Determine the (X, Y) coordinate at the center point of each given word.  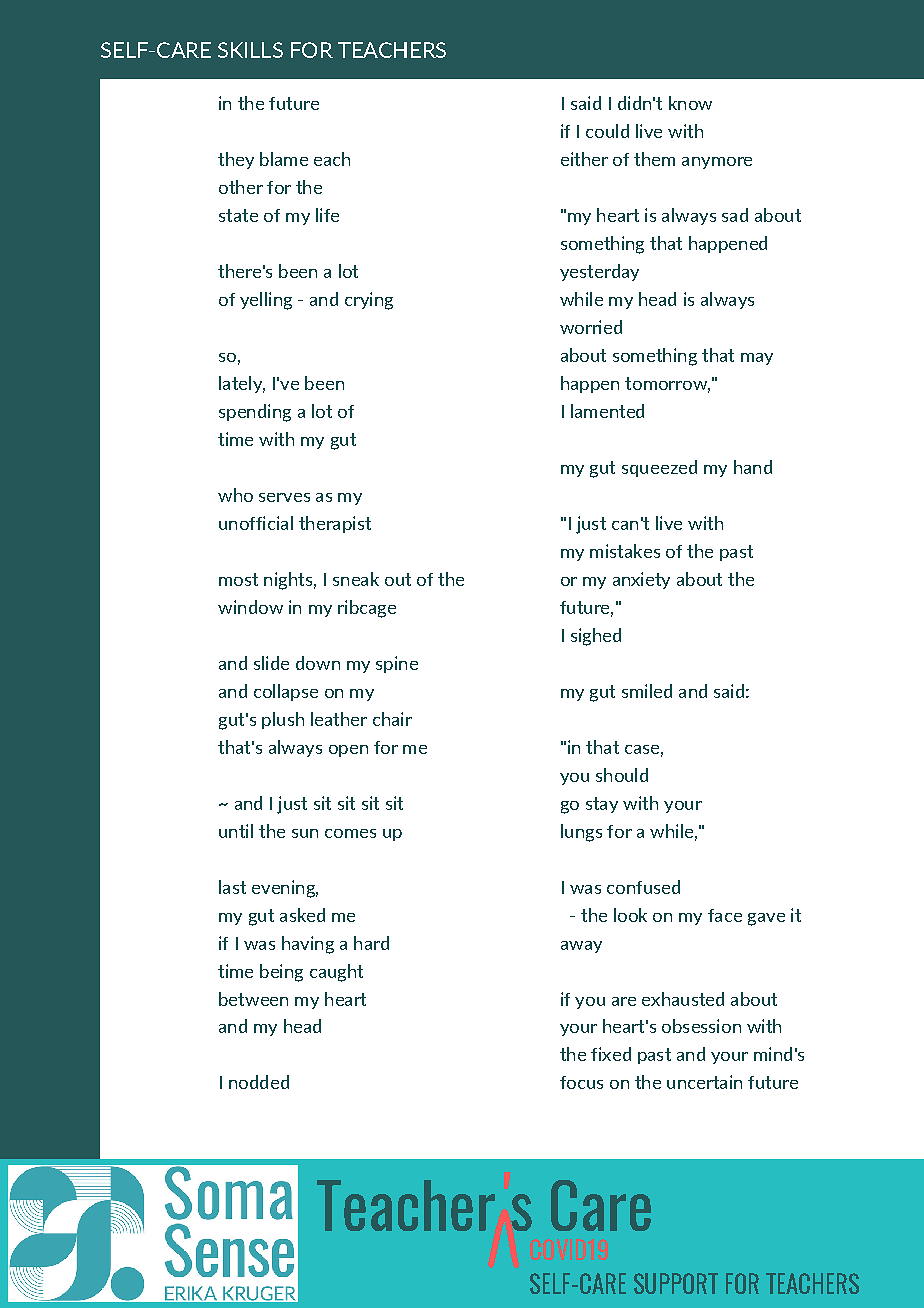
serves (284, 497)
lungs (581, 833)
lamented (607, 411)
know (690, 103)
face (725, 915)
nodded (259, 1082)
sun (305, 833)
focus (581, 1082)
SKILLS (250, 50)
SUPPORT (676, 1283)
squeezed (659, 468)
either (584, 159)
